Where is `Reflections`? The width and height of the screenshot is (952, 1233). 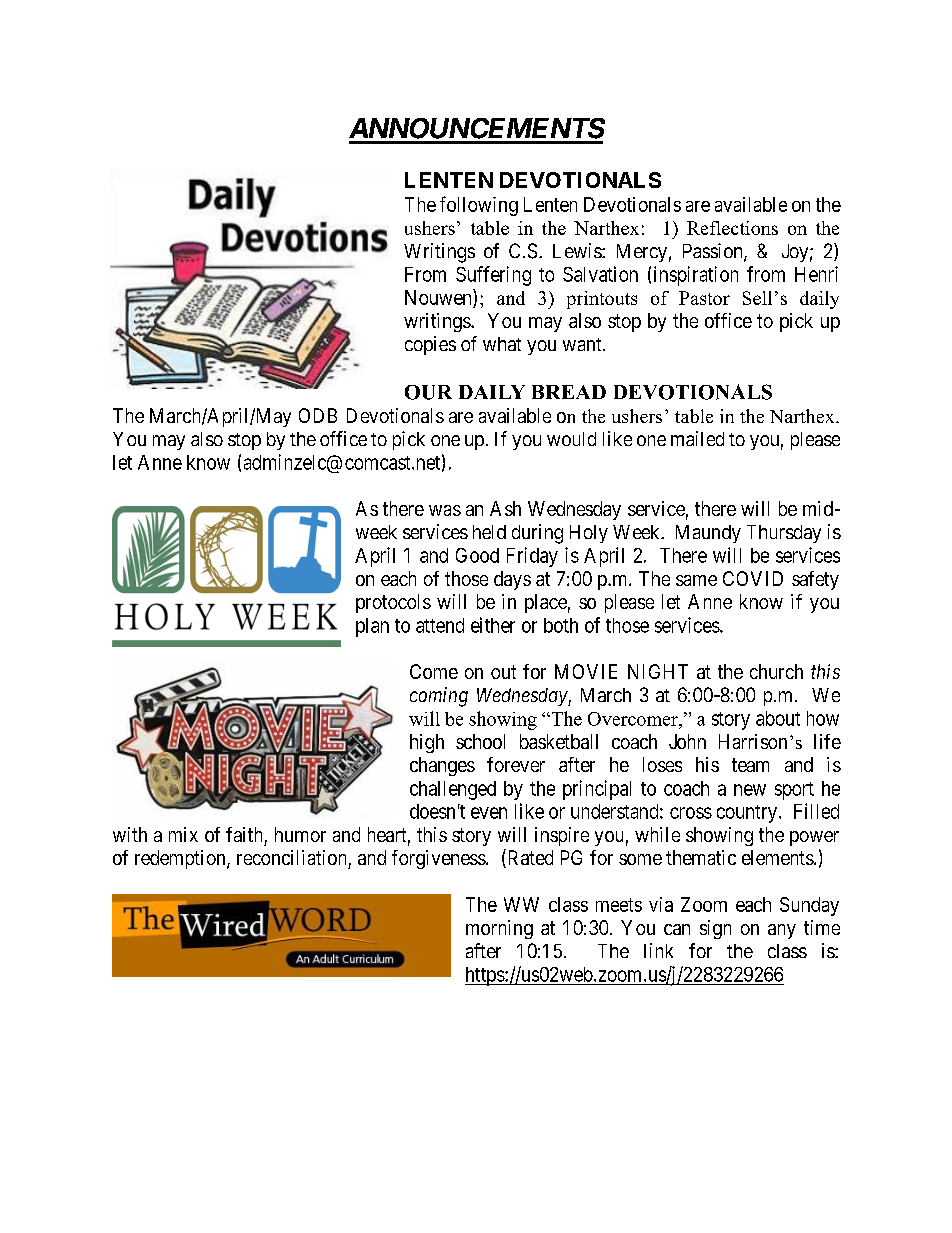
Reflections is located at coordinates (732, 228).
